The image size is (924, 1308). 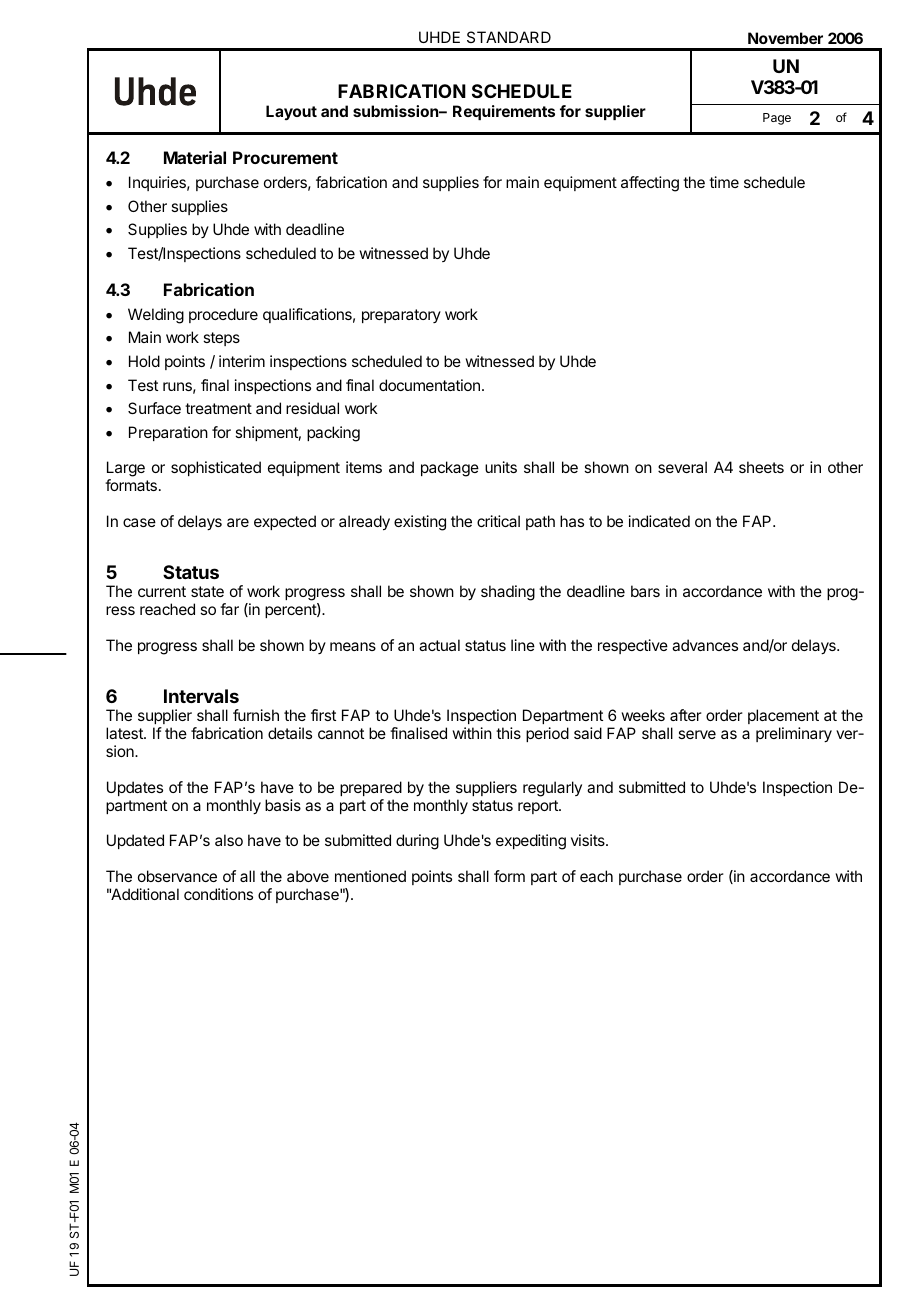 I want to click on STANDARD, so click(x=509, y=37).
